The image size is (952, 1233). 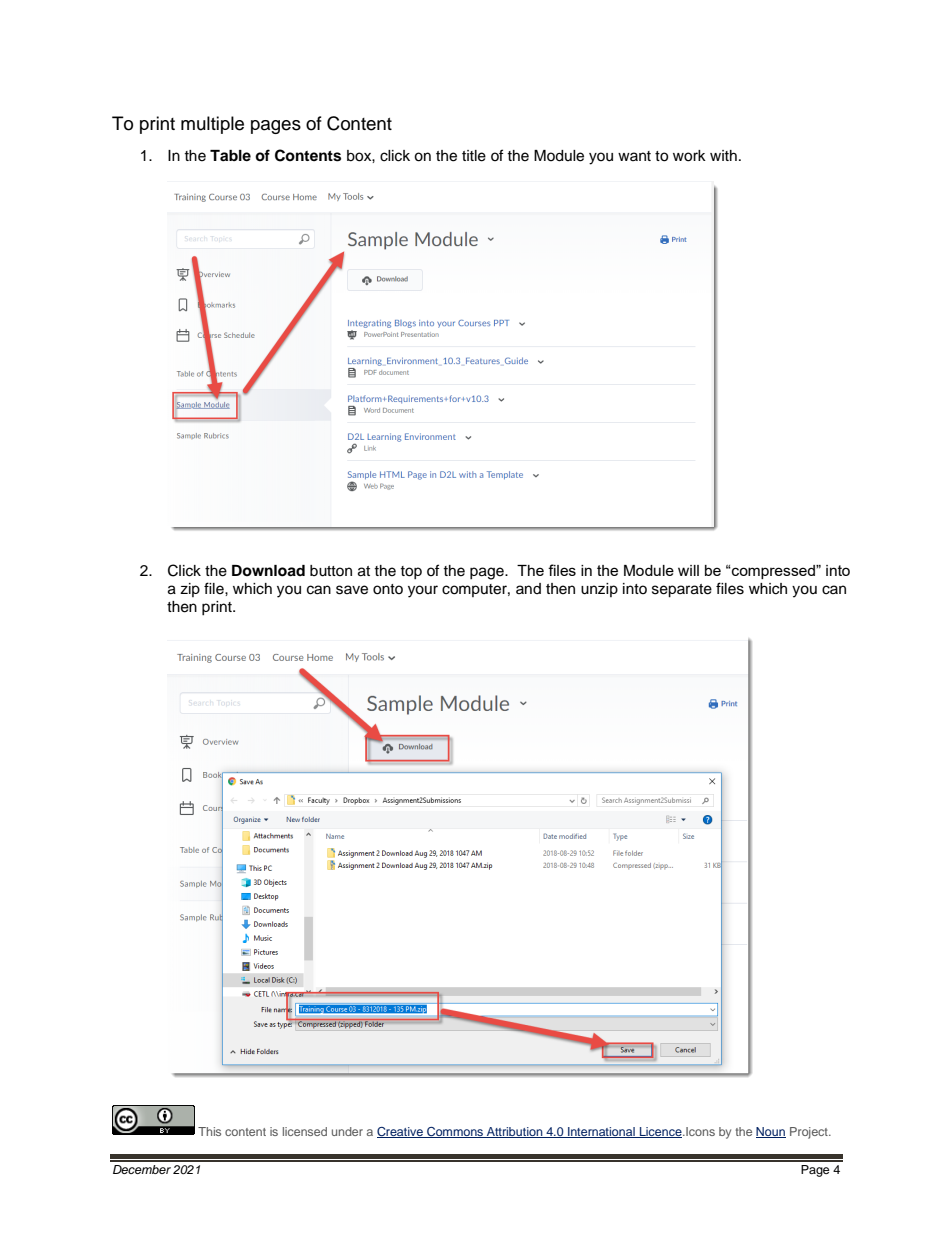 What do you see at coordinates (682, 591) in the screenshot?
I see `separate` at bounding box center [682, 591].
